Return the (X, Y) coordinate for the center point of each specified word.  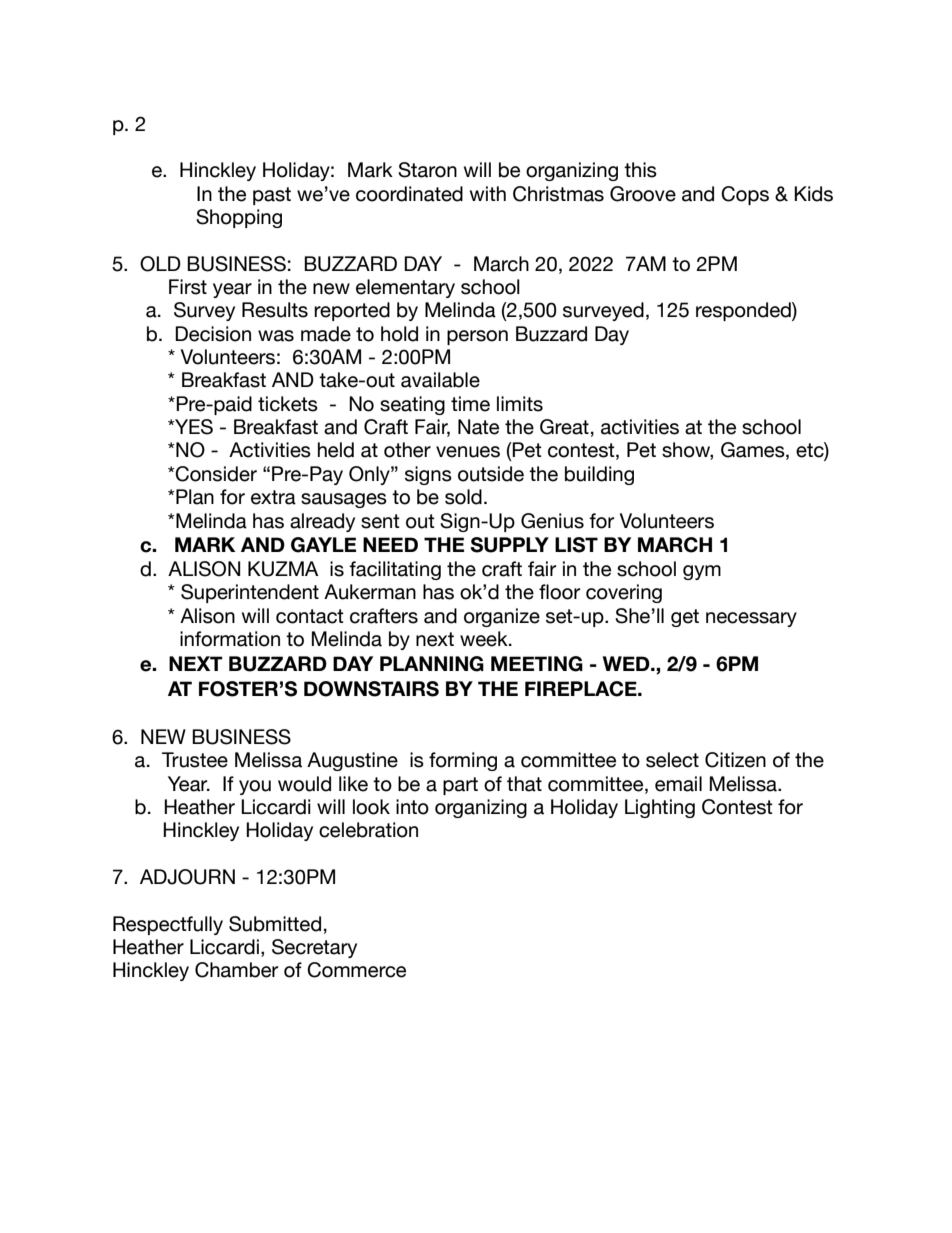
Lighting (660, 808)
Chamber (236, 970)
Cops (745, 195)
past (272, 196)
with (488, 193)
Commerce (356, 970)
